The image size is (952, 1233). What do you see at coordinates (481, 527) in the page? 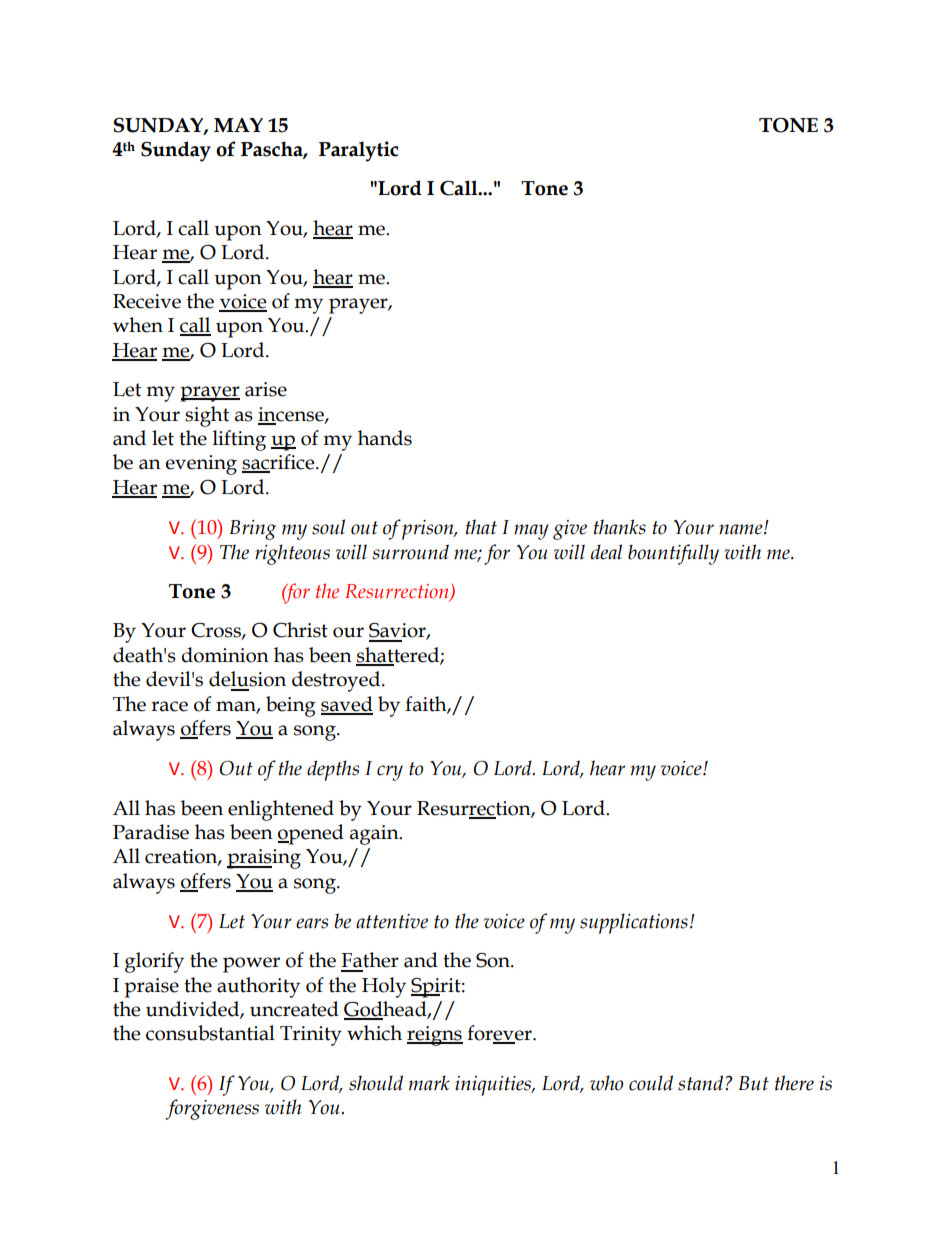
I see `that` at bounding box center [481, 527].
